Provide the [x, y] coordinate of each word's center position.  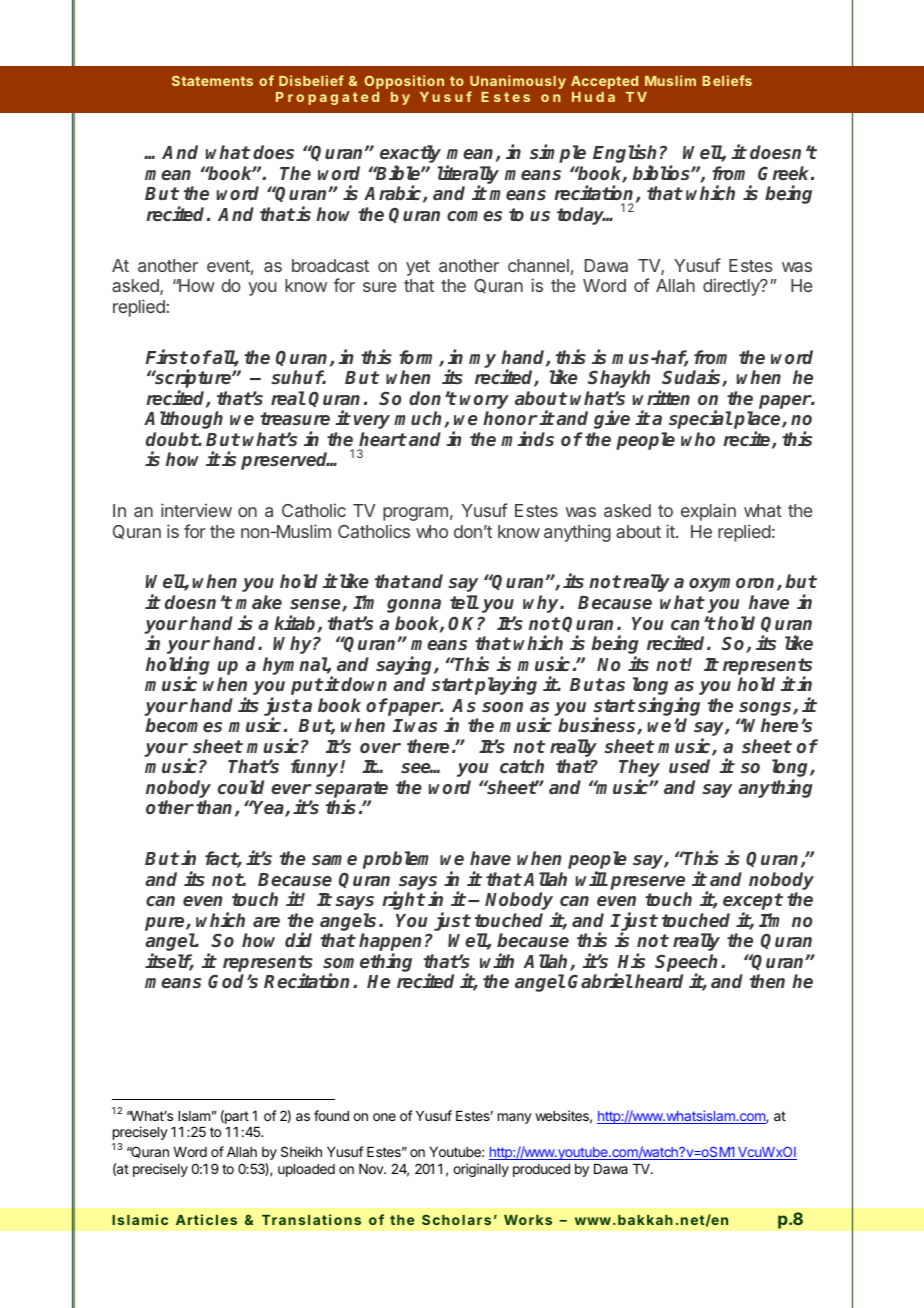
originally [481, 1170]
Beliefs [727, 80]
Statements [212, 81]
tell [464, 602]
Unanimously [517, 83]
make [259, 602]
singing [669, 706]
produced [541, 1170]
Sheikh [301, 1151]
